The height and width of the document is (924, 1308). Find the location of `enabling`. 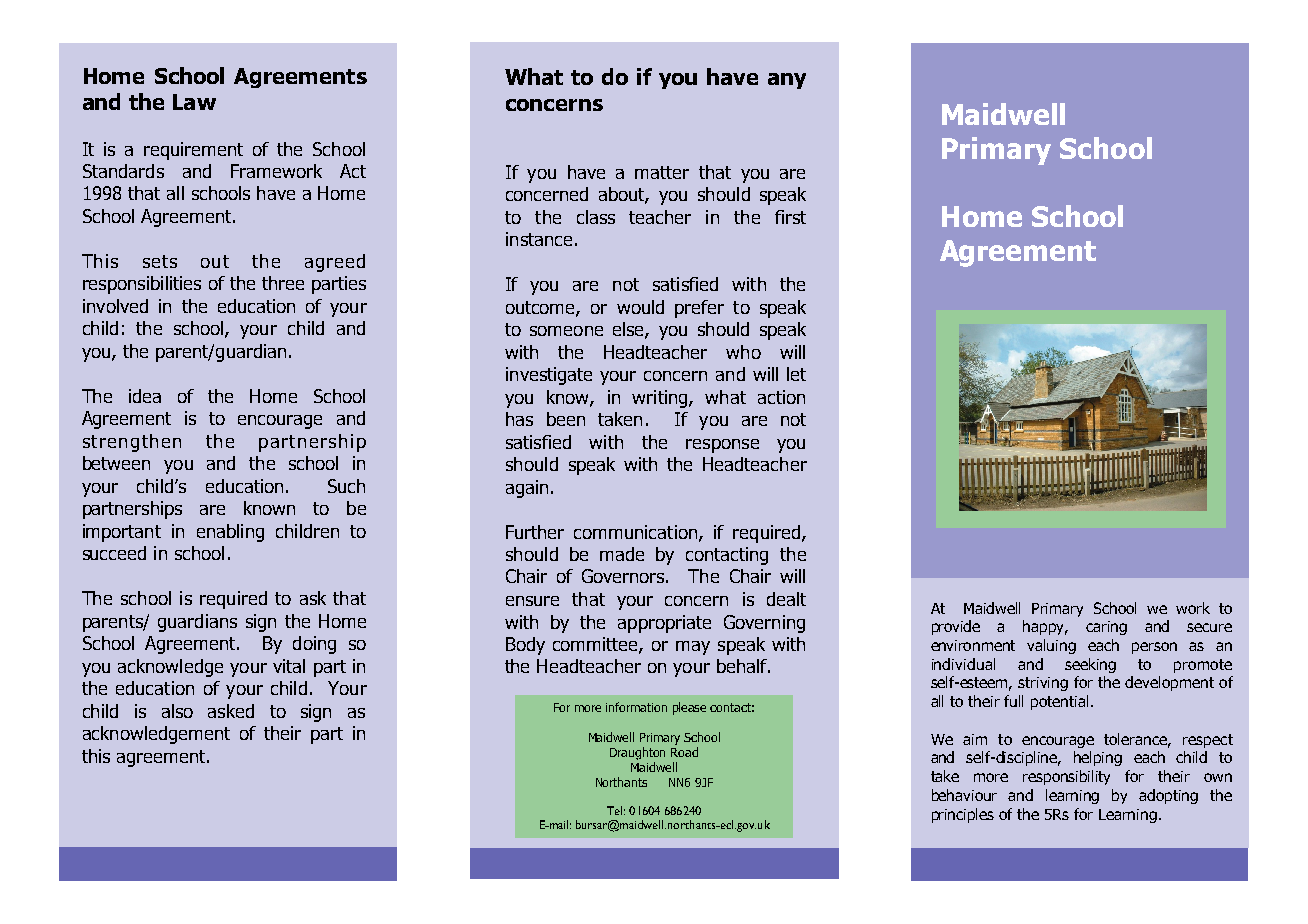

enabling is located at coordinates (230, 533).
